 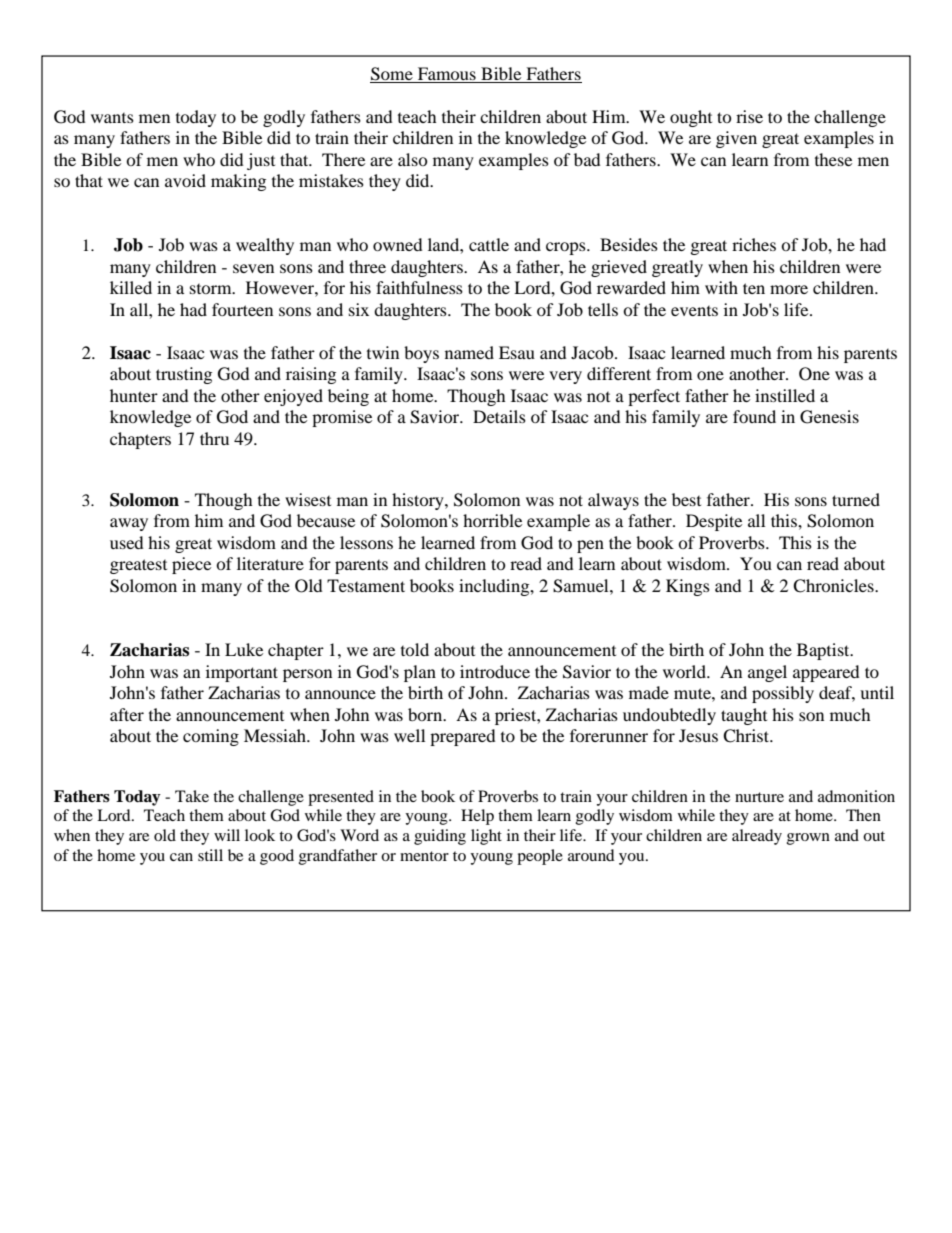 I want to click on Famous, so click(x=447, y=73).
